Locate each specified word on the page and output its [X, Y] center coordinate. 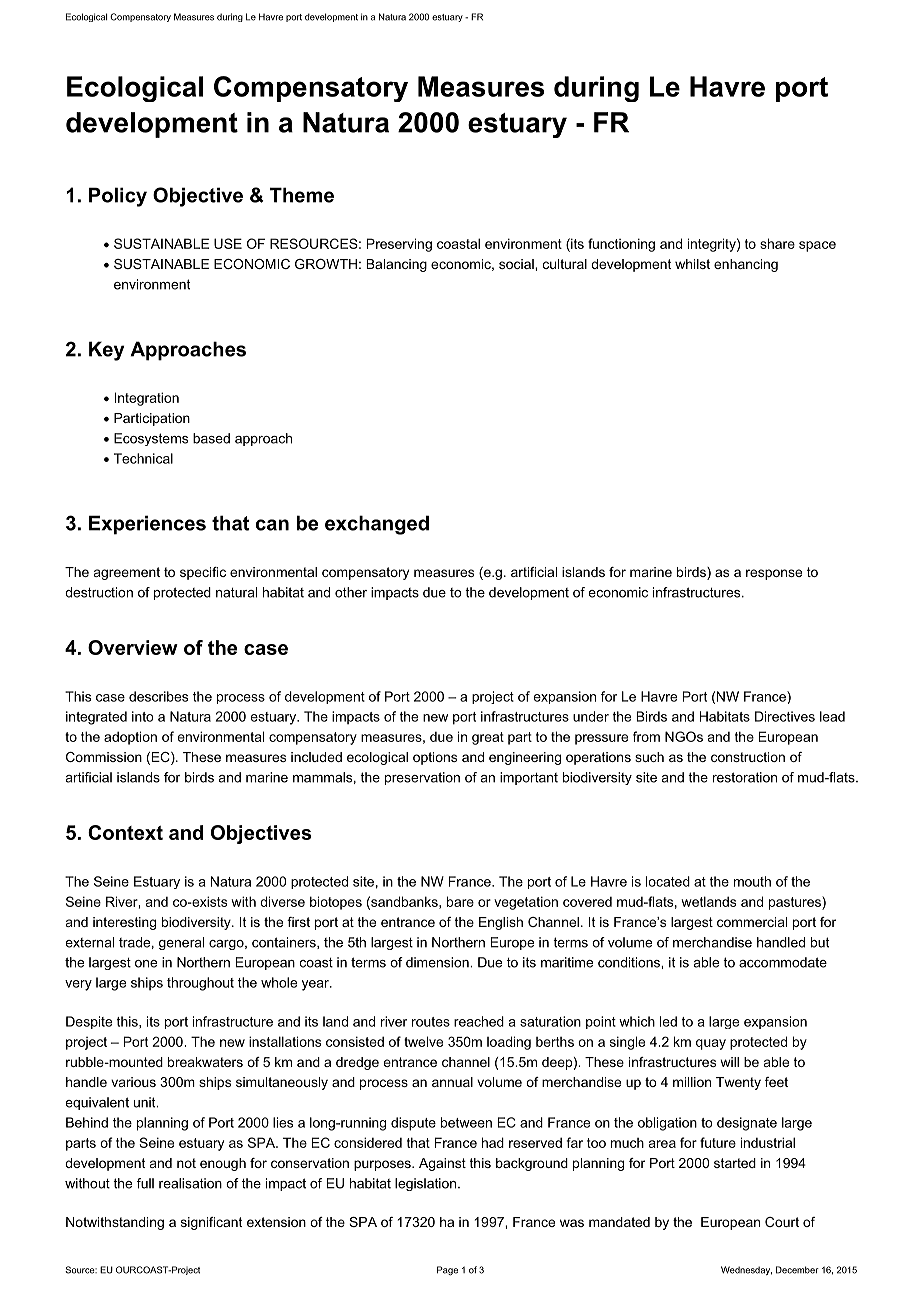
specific [203, 573]
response [774, 574]
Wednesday [746, 1270]
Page [447, 1271]
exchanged [377, 525]
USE [228, 243]
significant [212, 1223]
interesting [124, 923]
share [777, 243]
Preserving [399, 245]
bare [460, 901]
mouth [752, 881]
